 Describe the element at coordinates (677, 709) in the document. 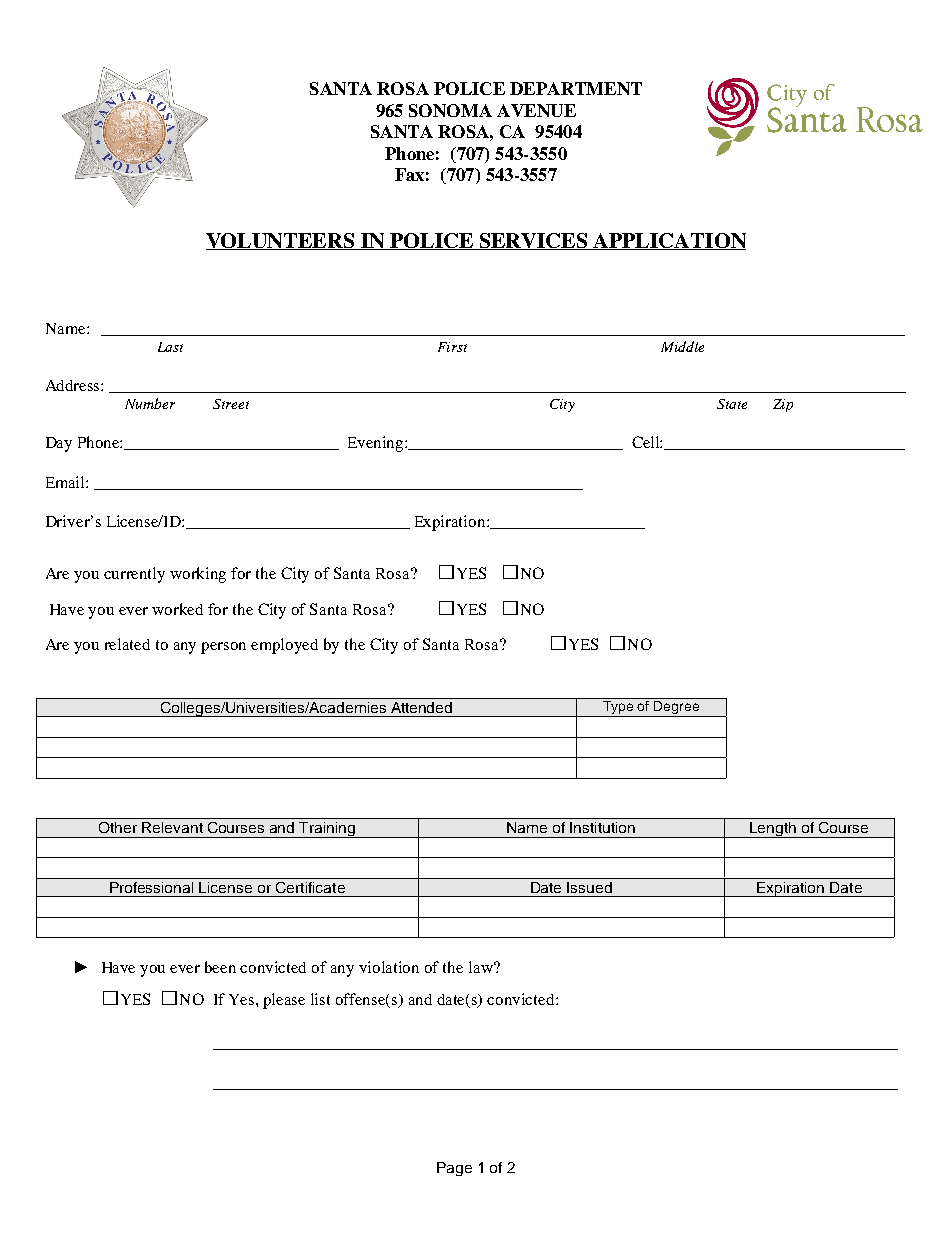

I see `Degree` at that location.
